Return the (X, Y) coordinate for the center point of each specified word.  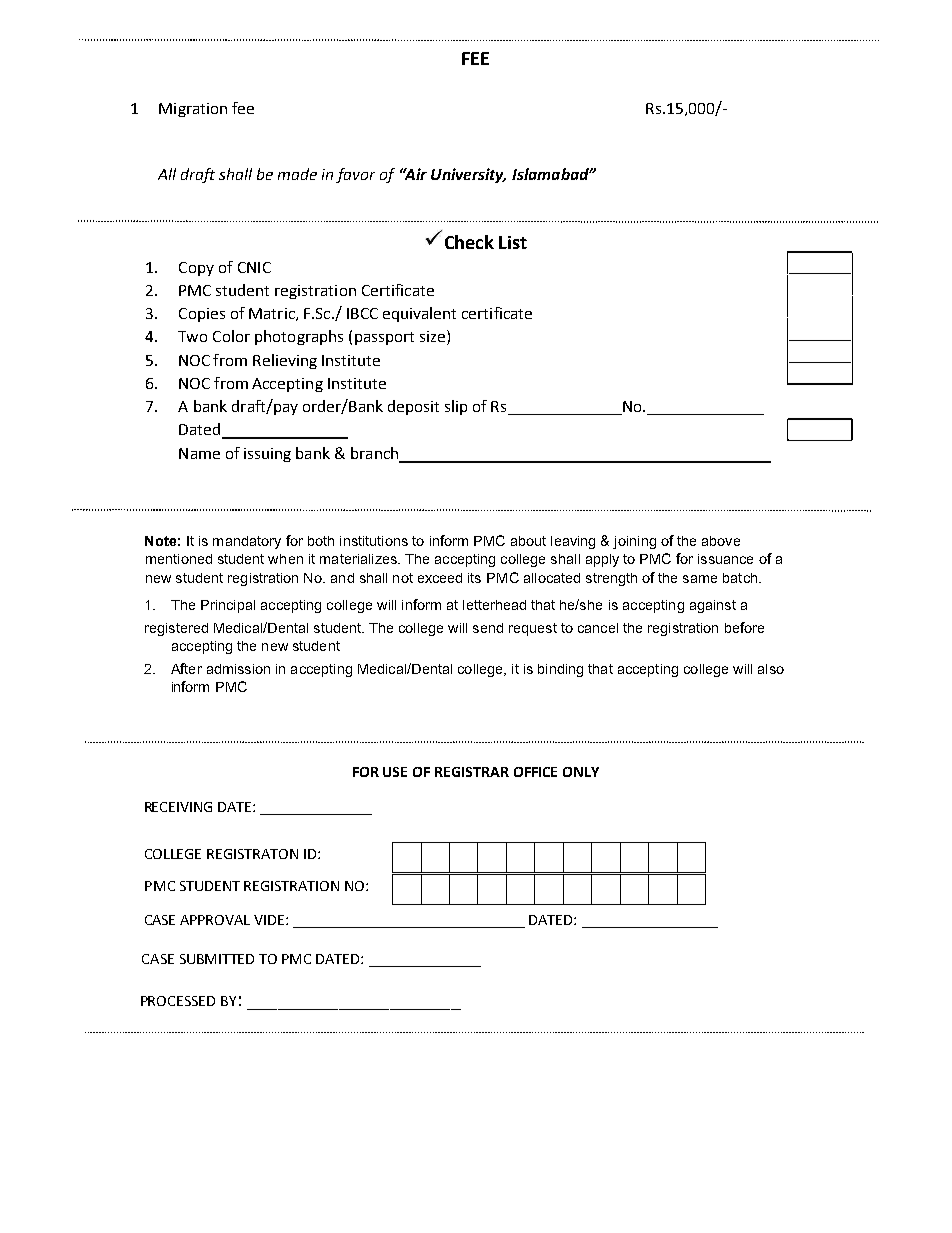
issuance (725, 559)
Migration (193, 110)
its (474, 578)
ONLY (581, 772)
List (513, 242)
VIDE (270, 920)
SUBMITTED (217, 959)
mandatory (247, 542)
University (468, 175)
